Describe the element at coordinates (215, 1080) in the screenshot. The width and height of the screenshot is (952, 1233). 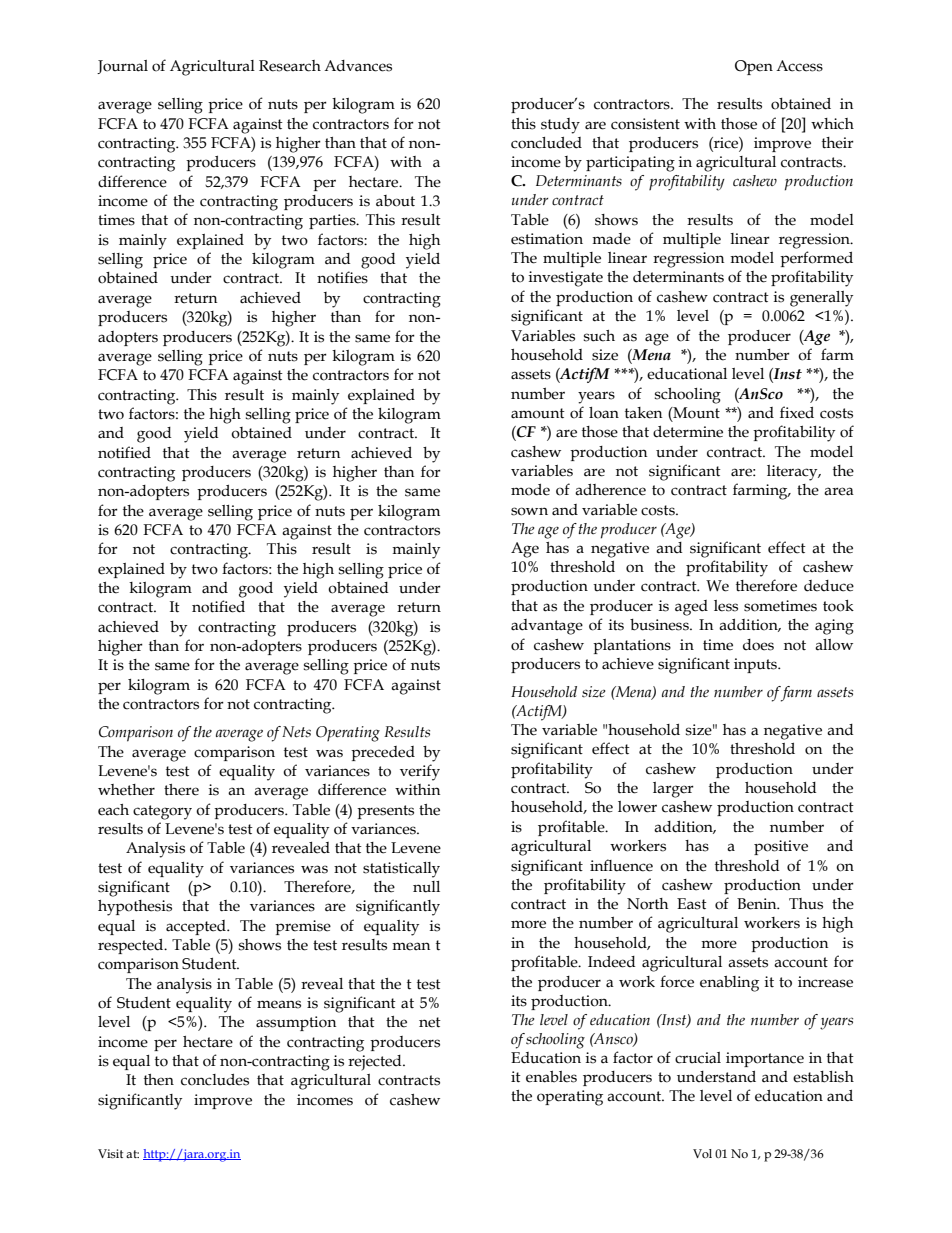
I see `concludes` at that location.
